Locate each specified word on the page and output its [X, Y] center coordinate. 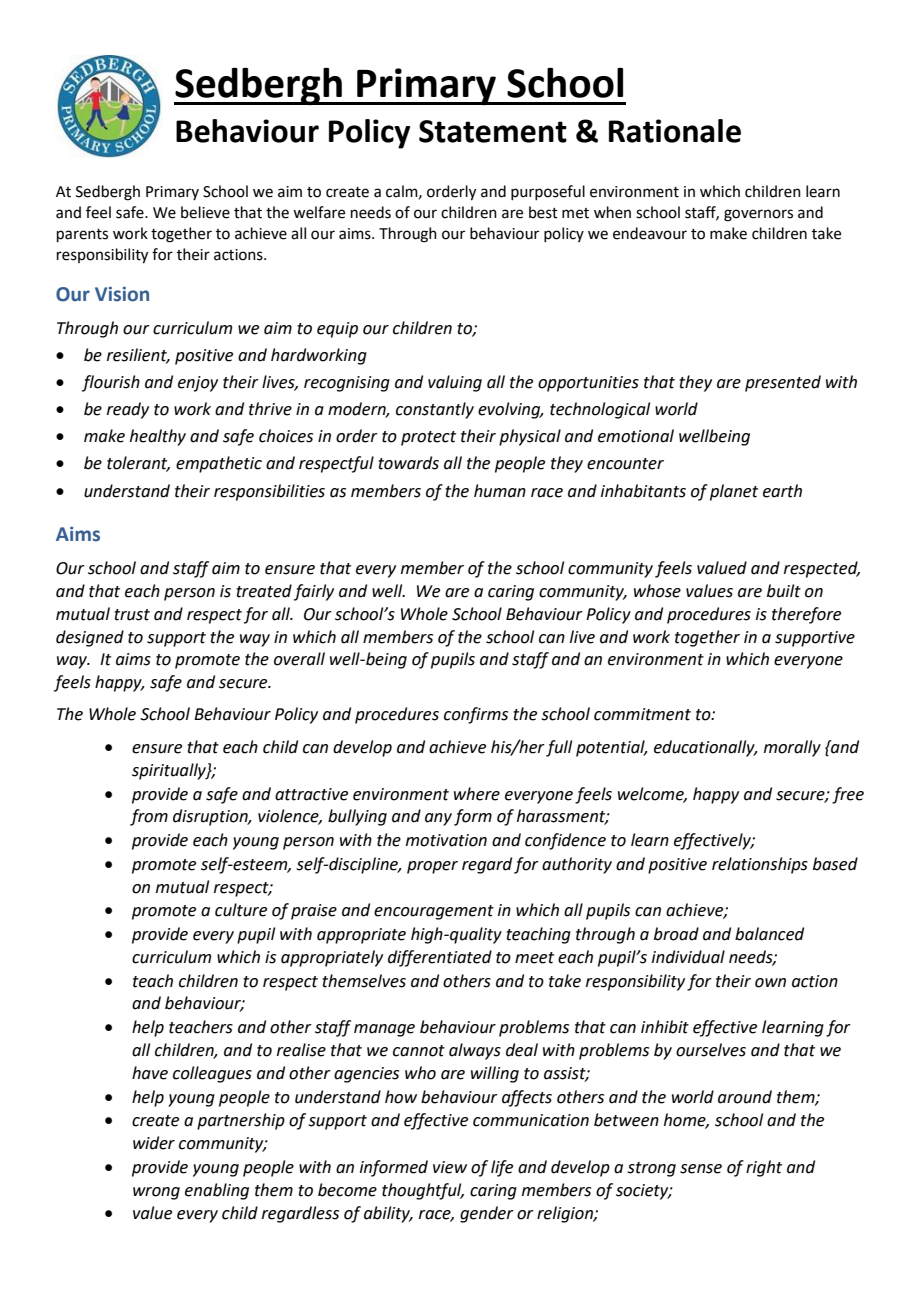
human [500, 491]
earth [782, 491]
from [149, 817]
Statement [493, 131]
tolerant [138, 464]
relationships [760, 865]
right [764, 1168]
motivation [446, 840]
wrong [156, 1193]
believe [205, 212]
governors [758, 215]
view [450, 1167]
